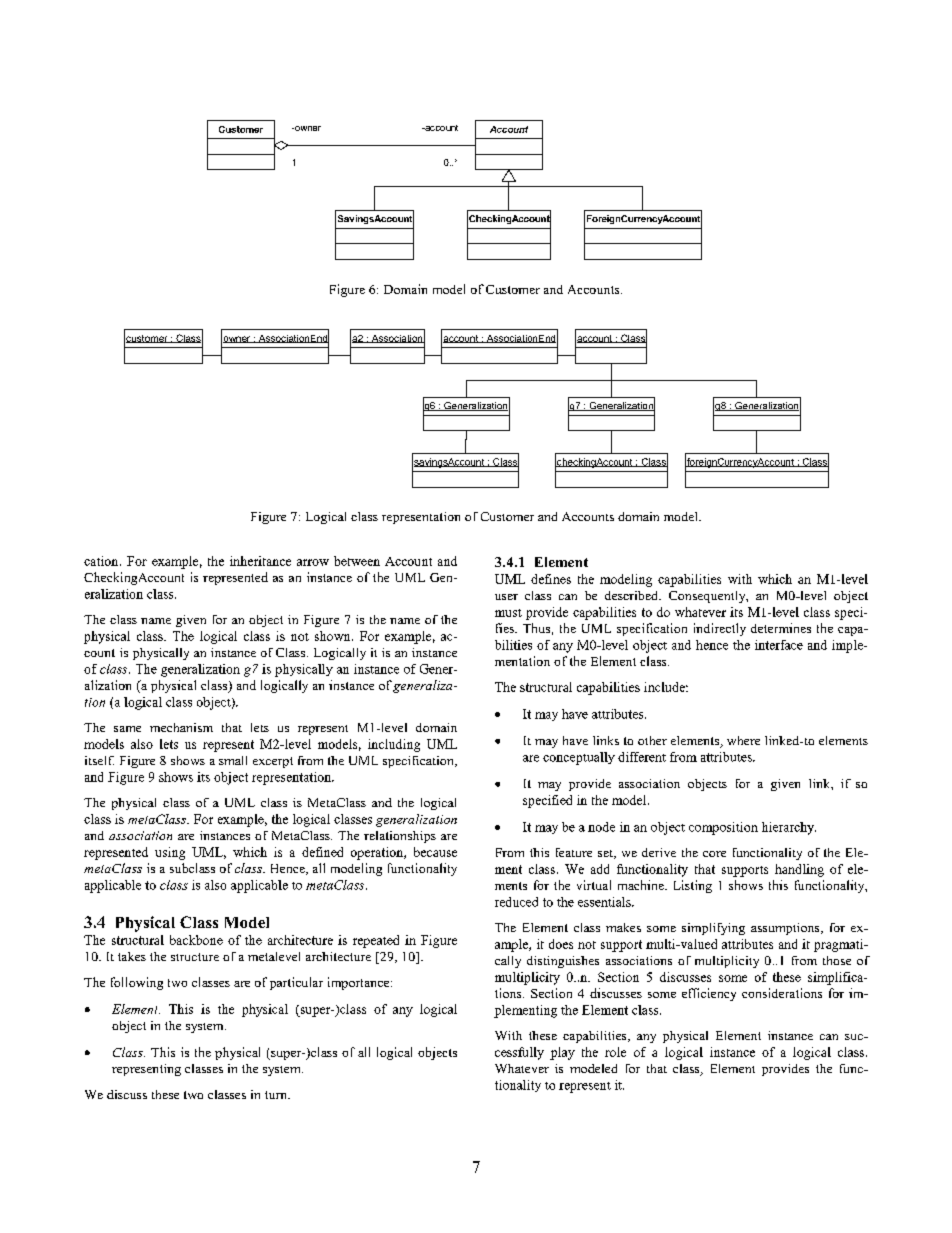 The width and height of the document is (952, 1233). What do you see at coordinates (799, 870) in the document?
I see `handling` at bounding box center [799, 870].
